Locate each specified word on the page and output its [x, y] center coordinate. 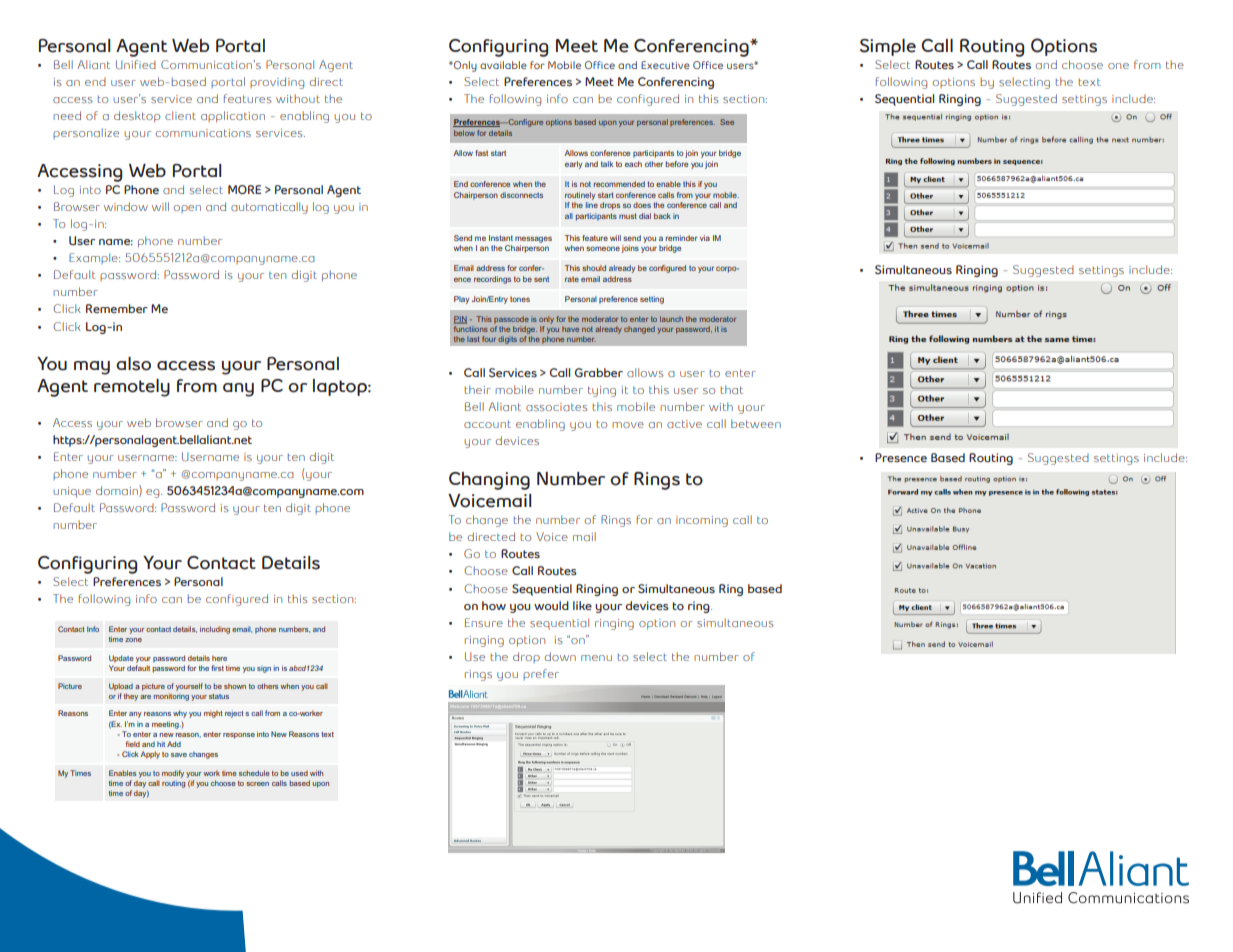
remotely [132, 388]
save [179, 755]
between [756, 423]
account [487, 424]
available [503, 65]
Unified [136, 64]
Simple [888, 47]
